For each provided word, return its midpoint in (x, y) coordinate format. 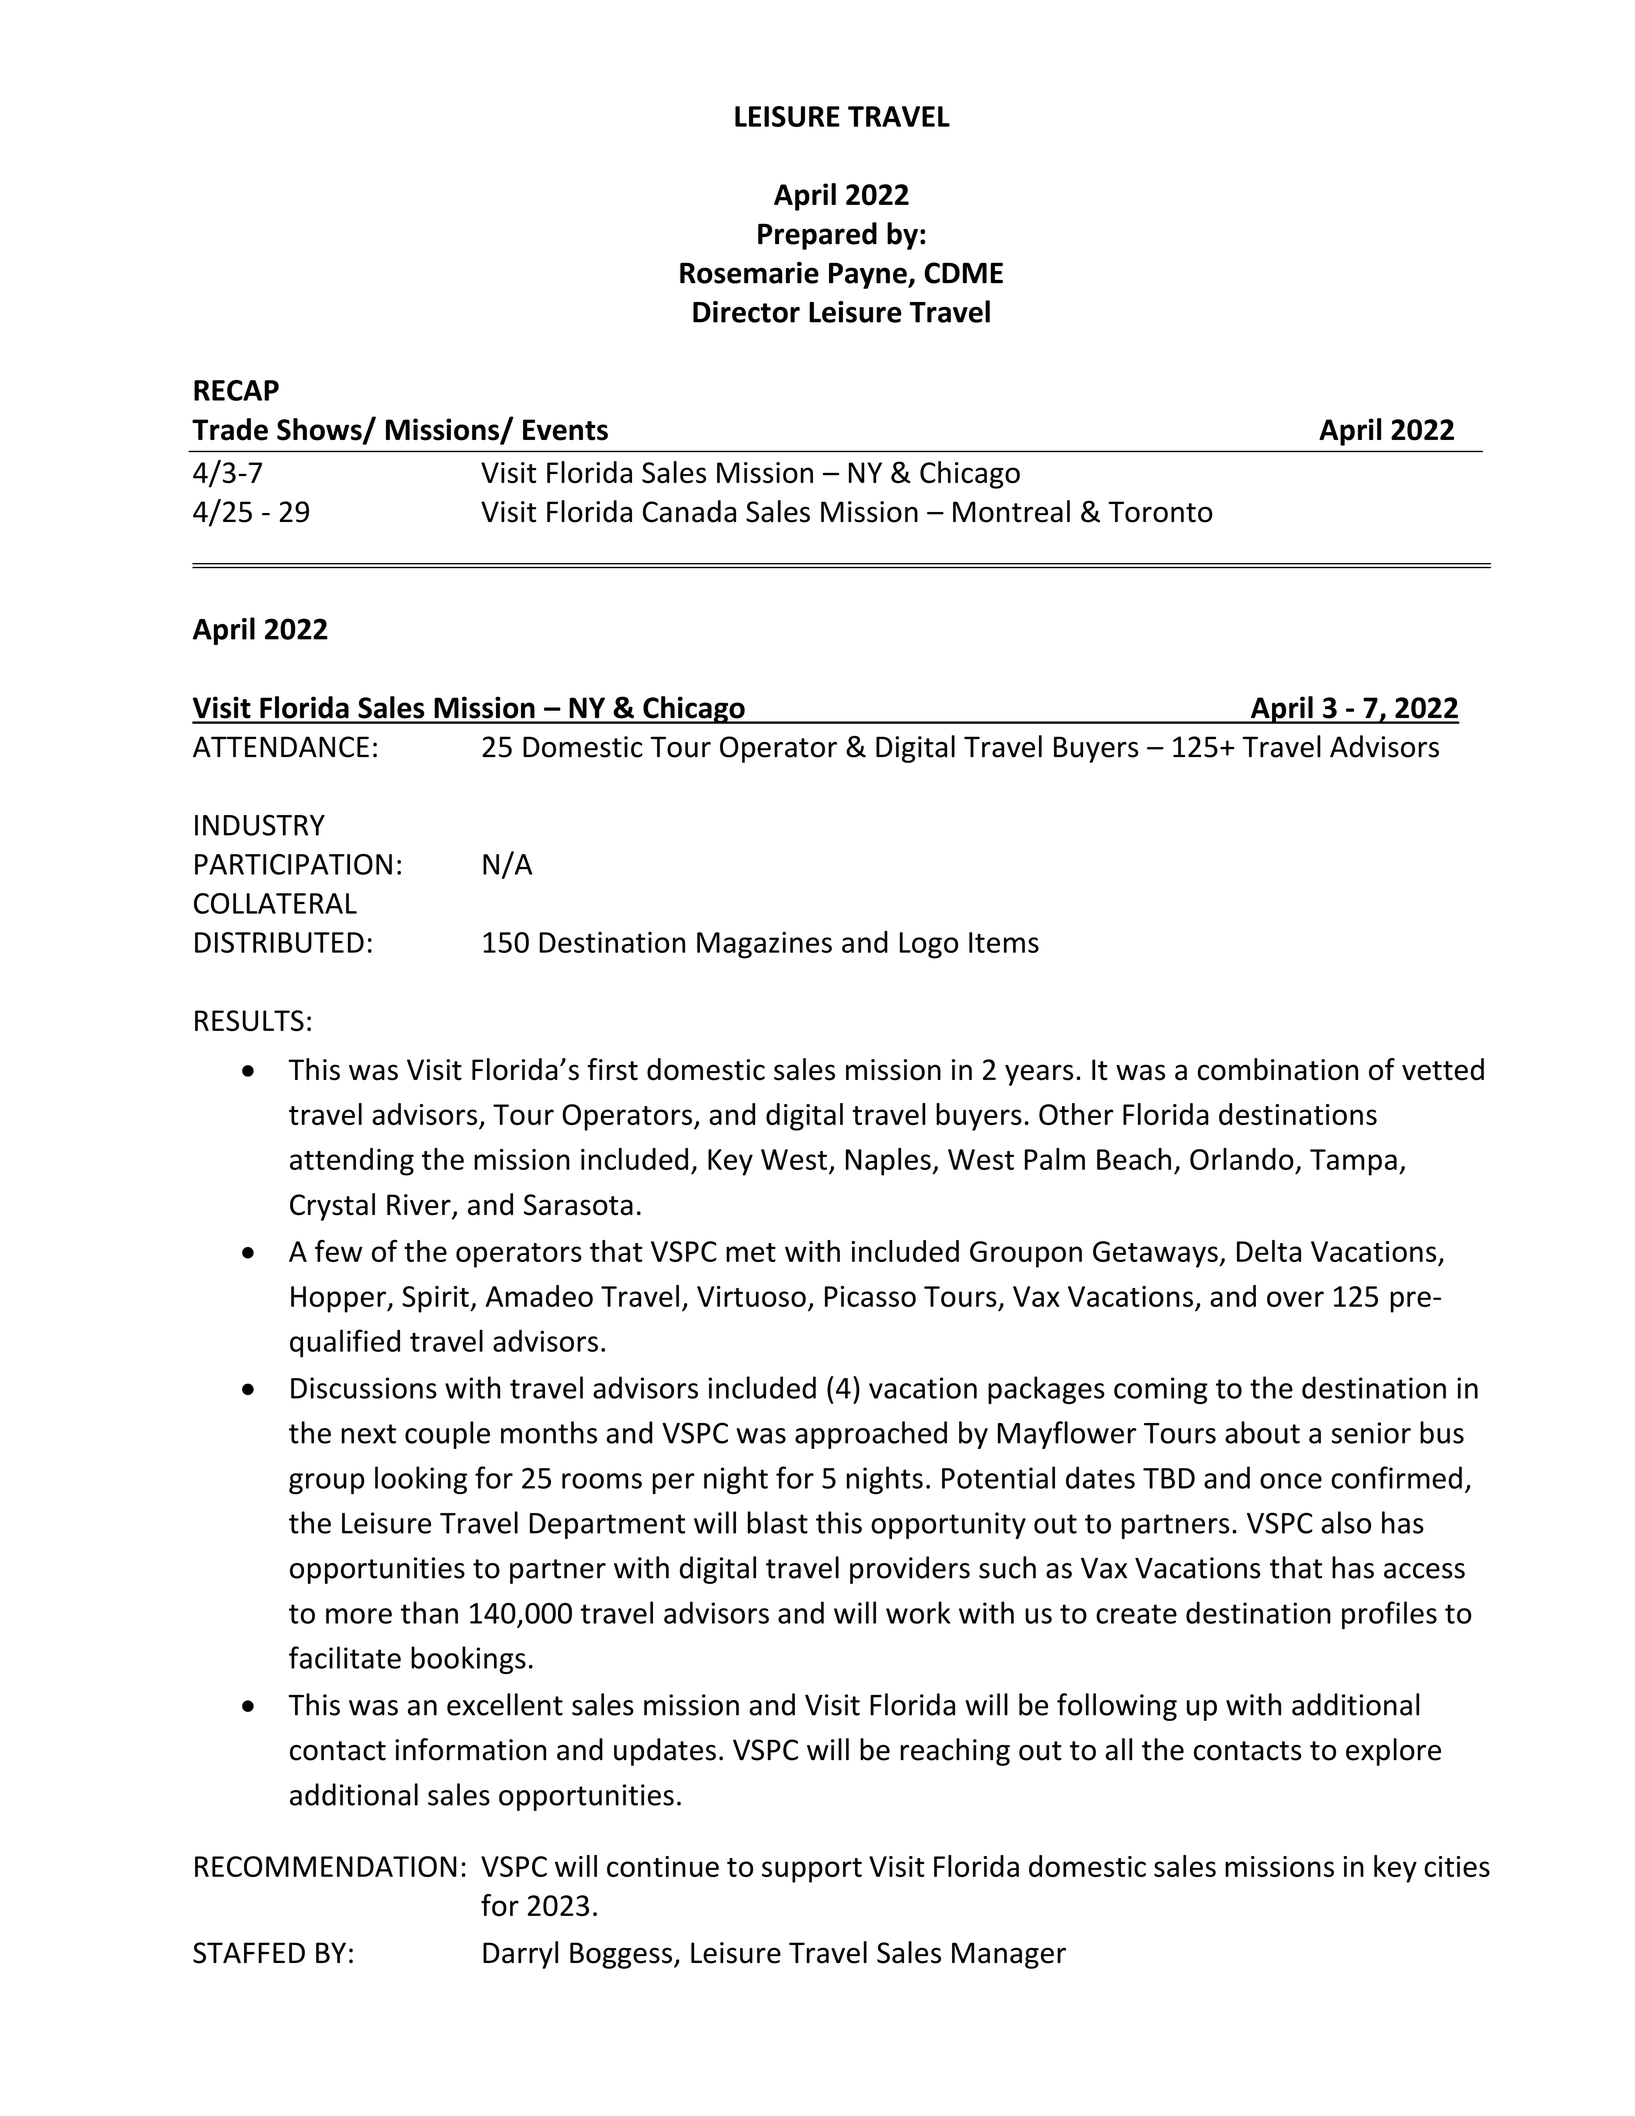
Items (1004, 942)
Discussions (364, 1388)
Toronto (1160, 512)
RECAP (236, 390)
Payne (869, 276)
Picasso (870, 1296)
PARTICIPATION (293, 864)
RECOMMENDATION (326, 1866)
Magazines (764, 945)
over (1295, 1299)
